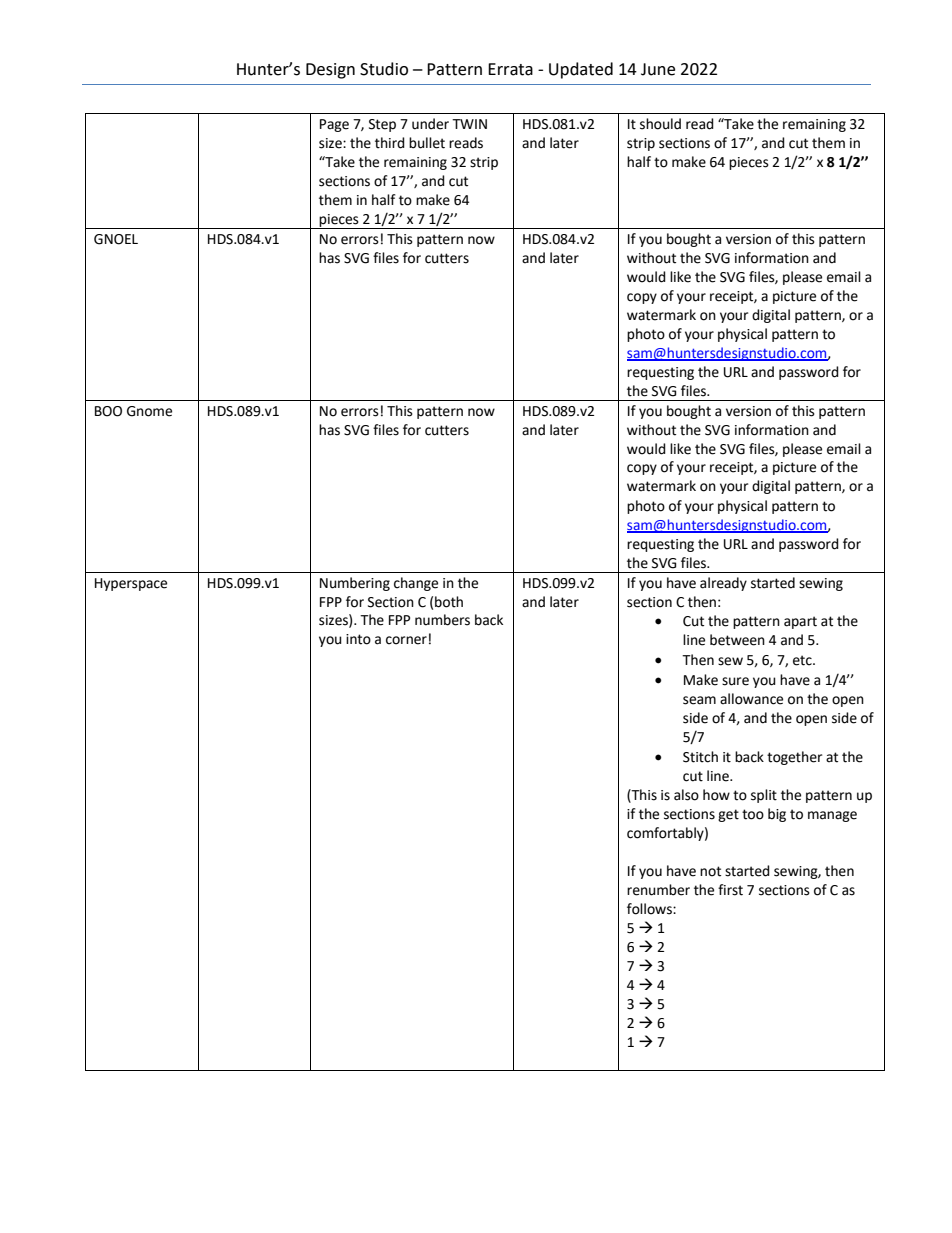 Image resolution: width=952 pixels, height=1233 pixels. I want to click on first, so click(730, 890).
